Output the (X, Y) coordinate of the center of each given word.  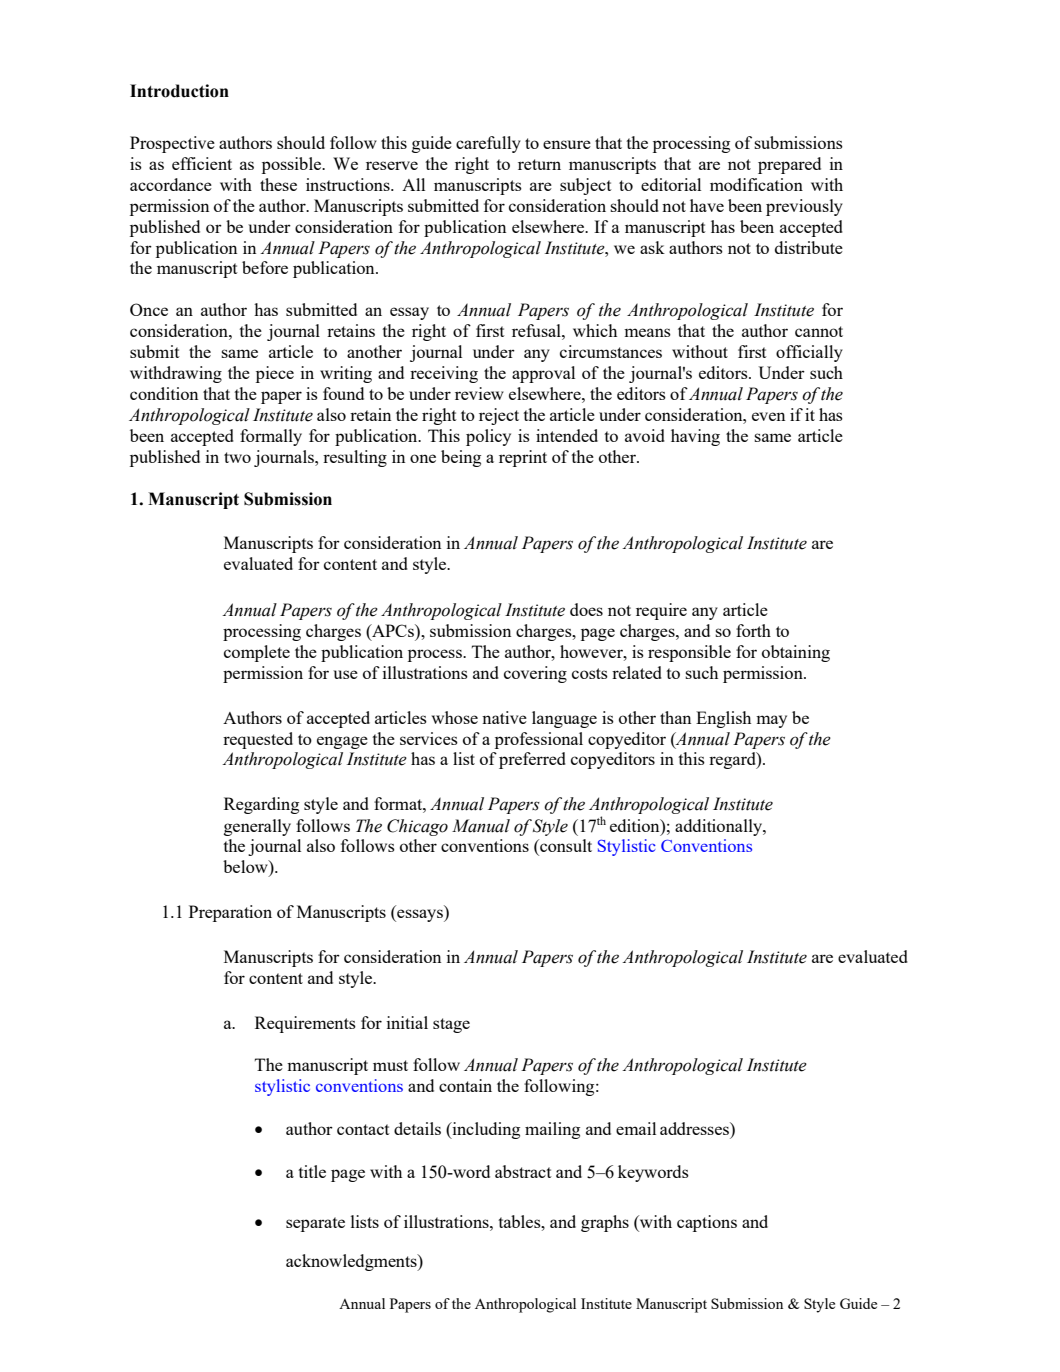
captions (707, 1223)
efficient (202, 163)
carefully (488, 144)
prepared (789, 165)
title (312, 1171)
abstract (523, 1171)
